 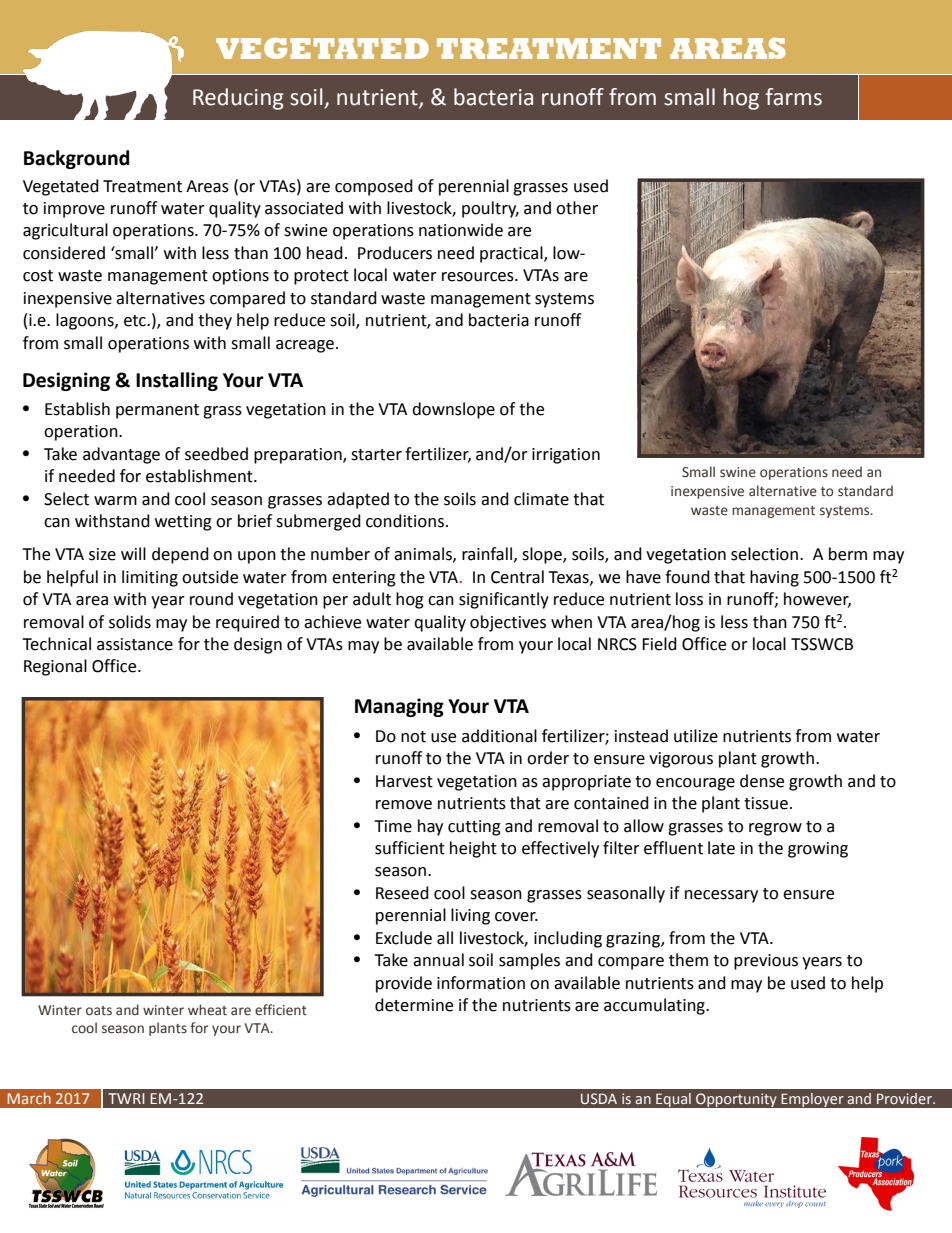 What do you see at coordinates (372, 599) in the screenshot?
I see `adult` at bounding box center [372, 599].
